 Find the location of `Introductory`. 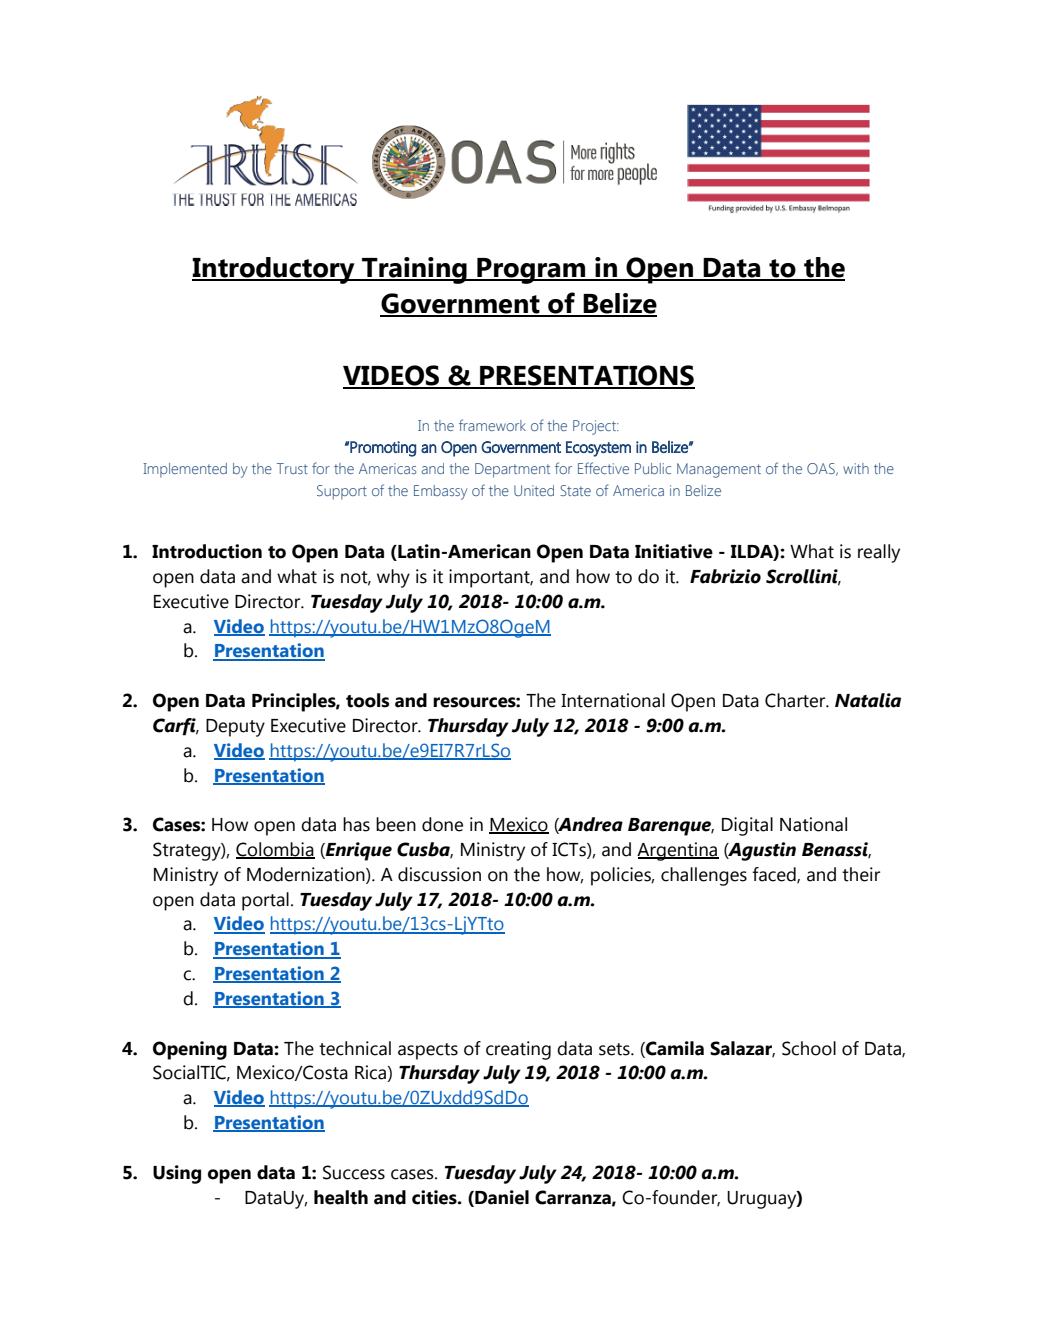

Introductory is located at coordinates (274, 270).
